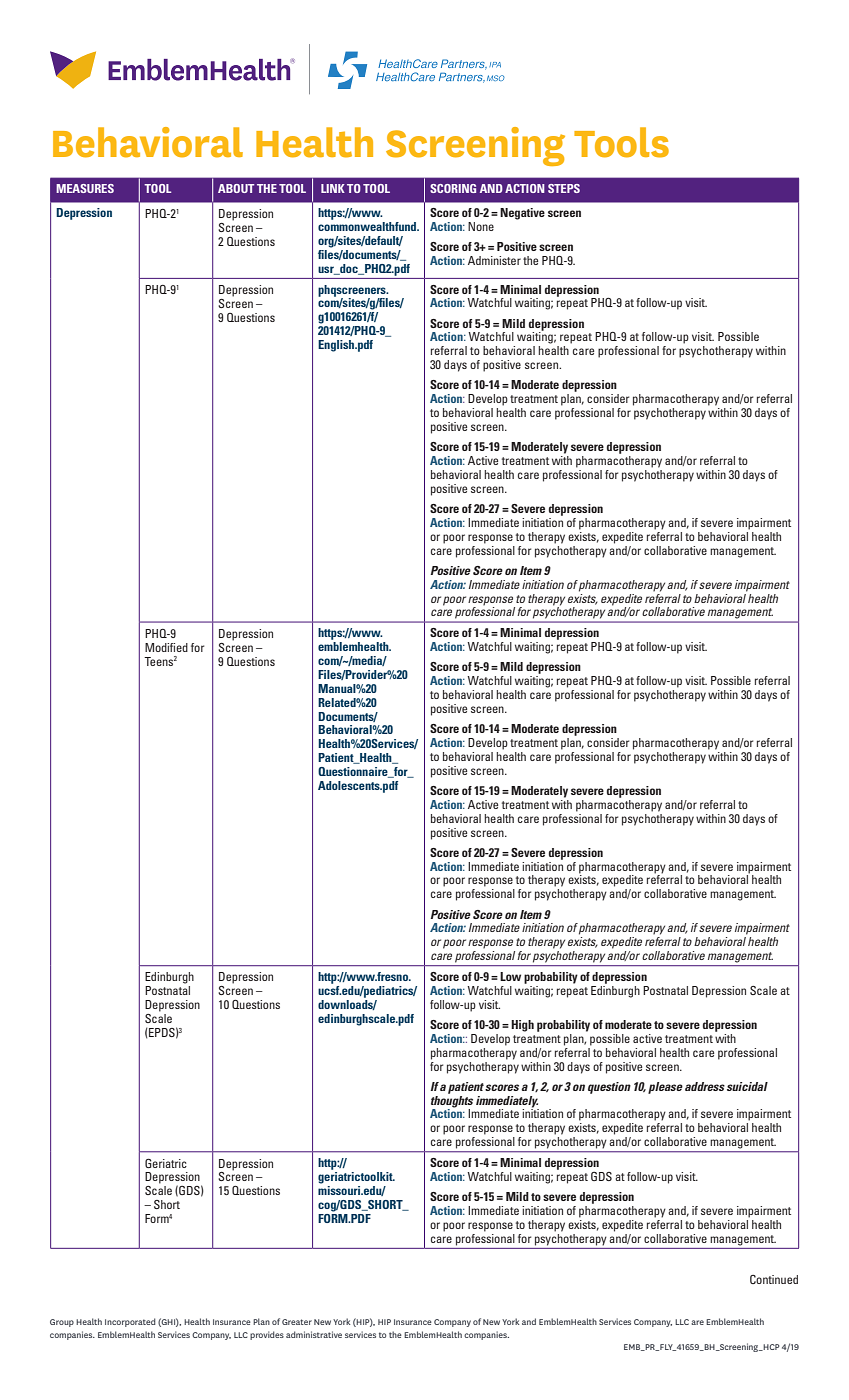  I want to click on address, so click(705, 1086).
